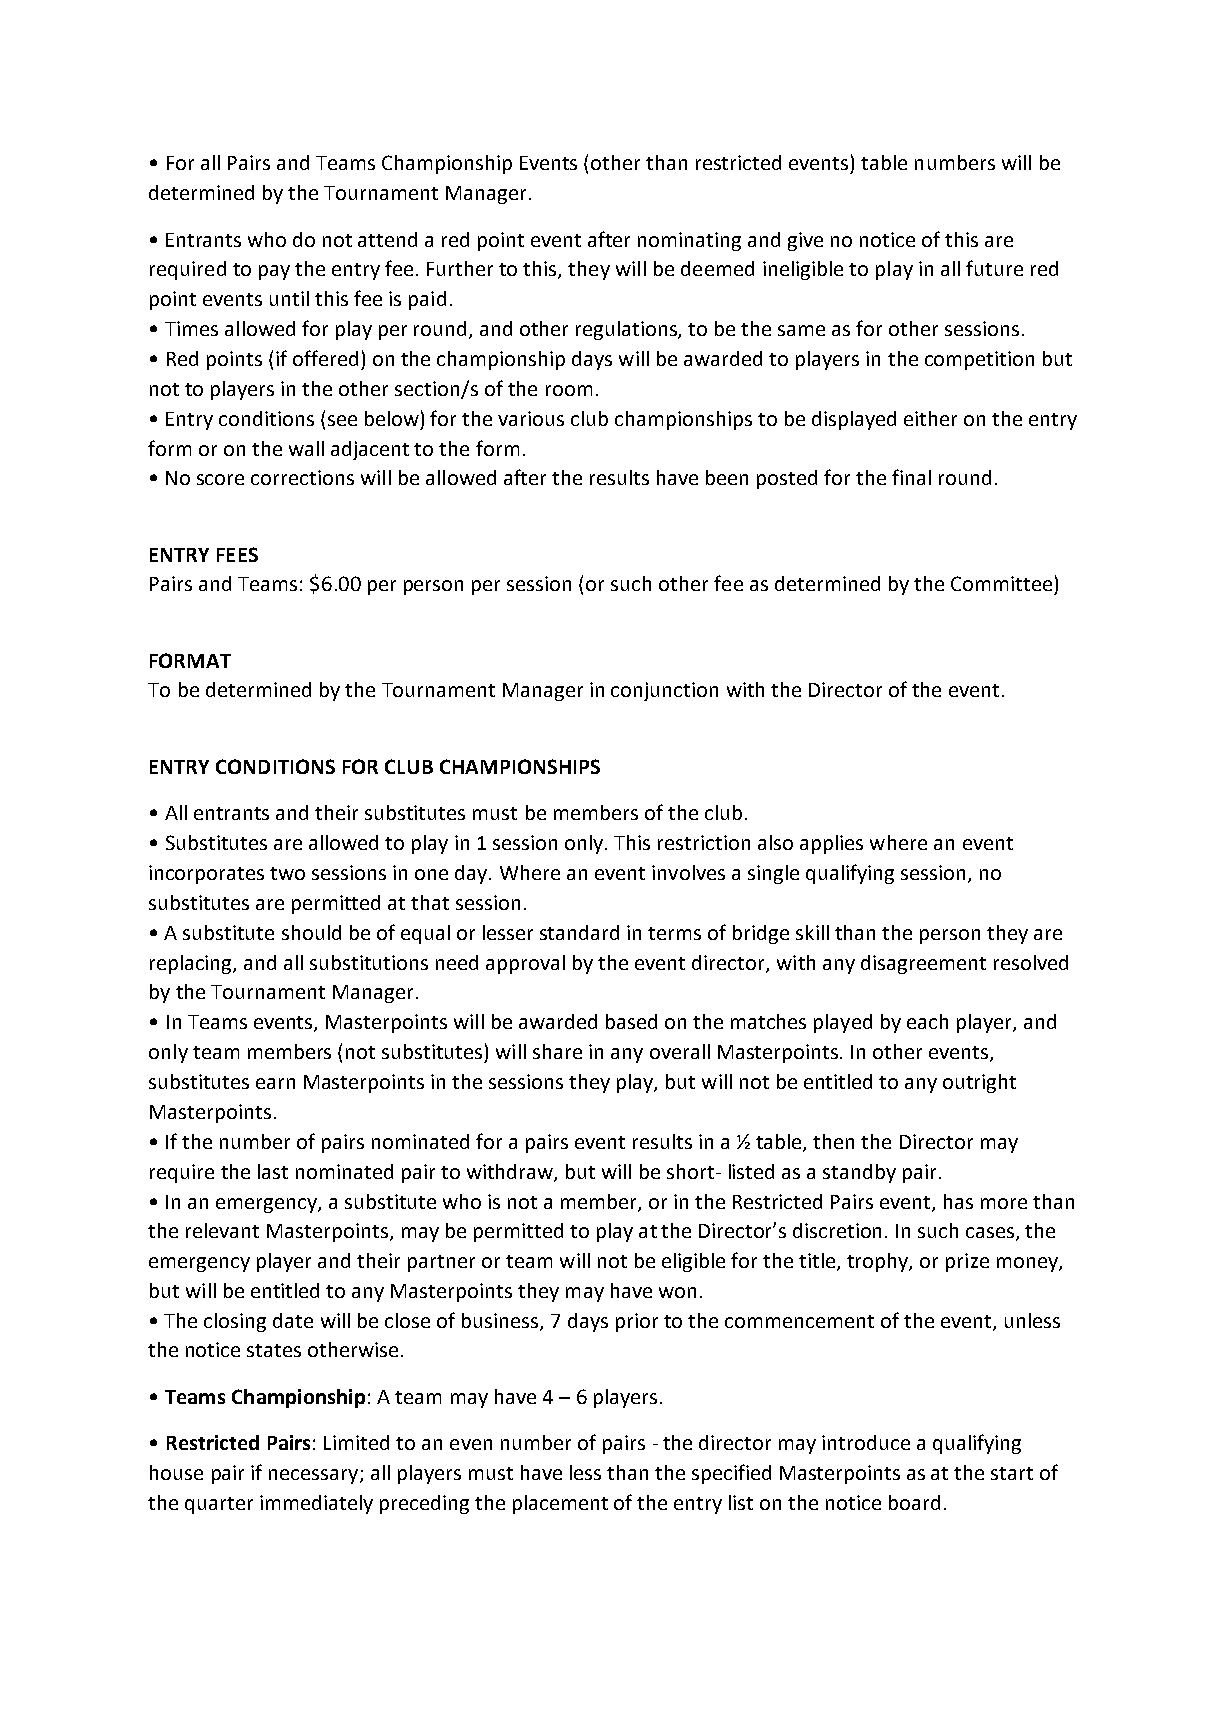  Describe the element at coordinates (273, 1171) in the screenshot. I see `last` at that location.
